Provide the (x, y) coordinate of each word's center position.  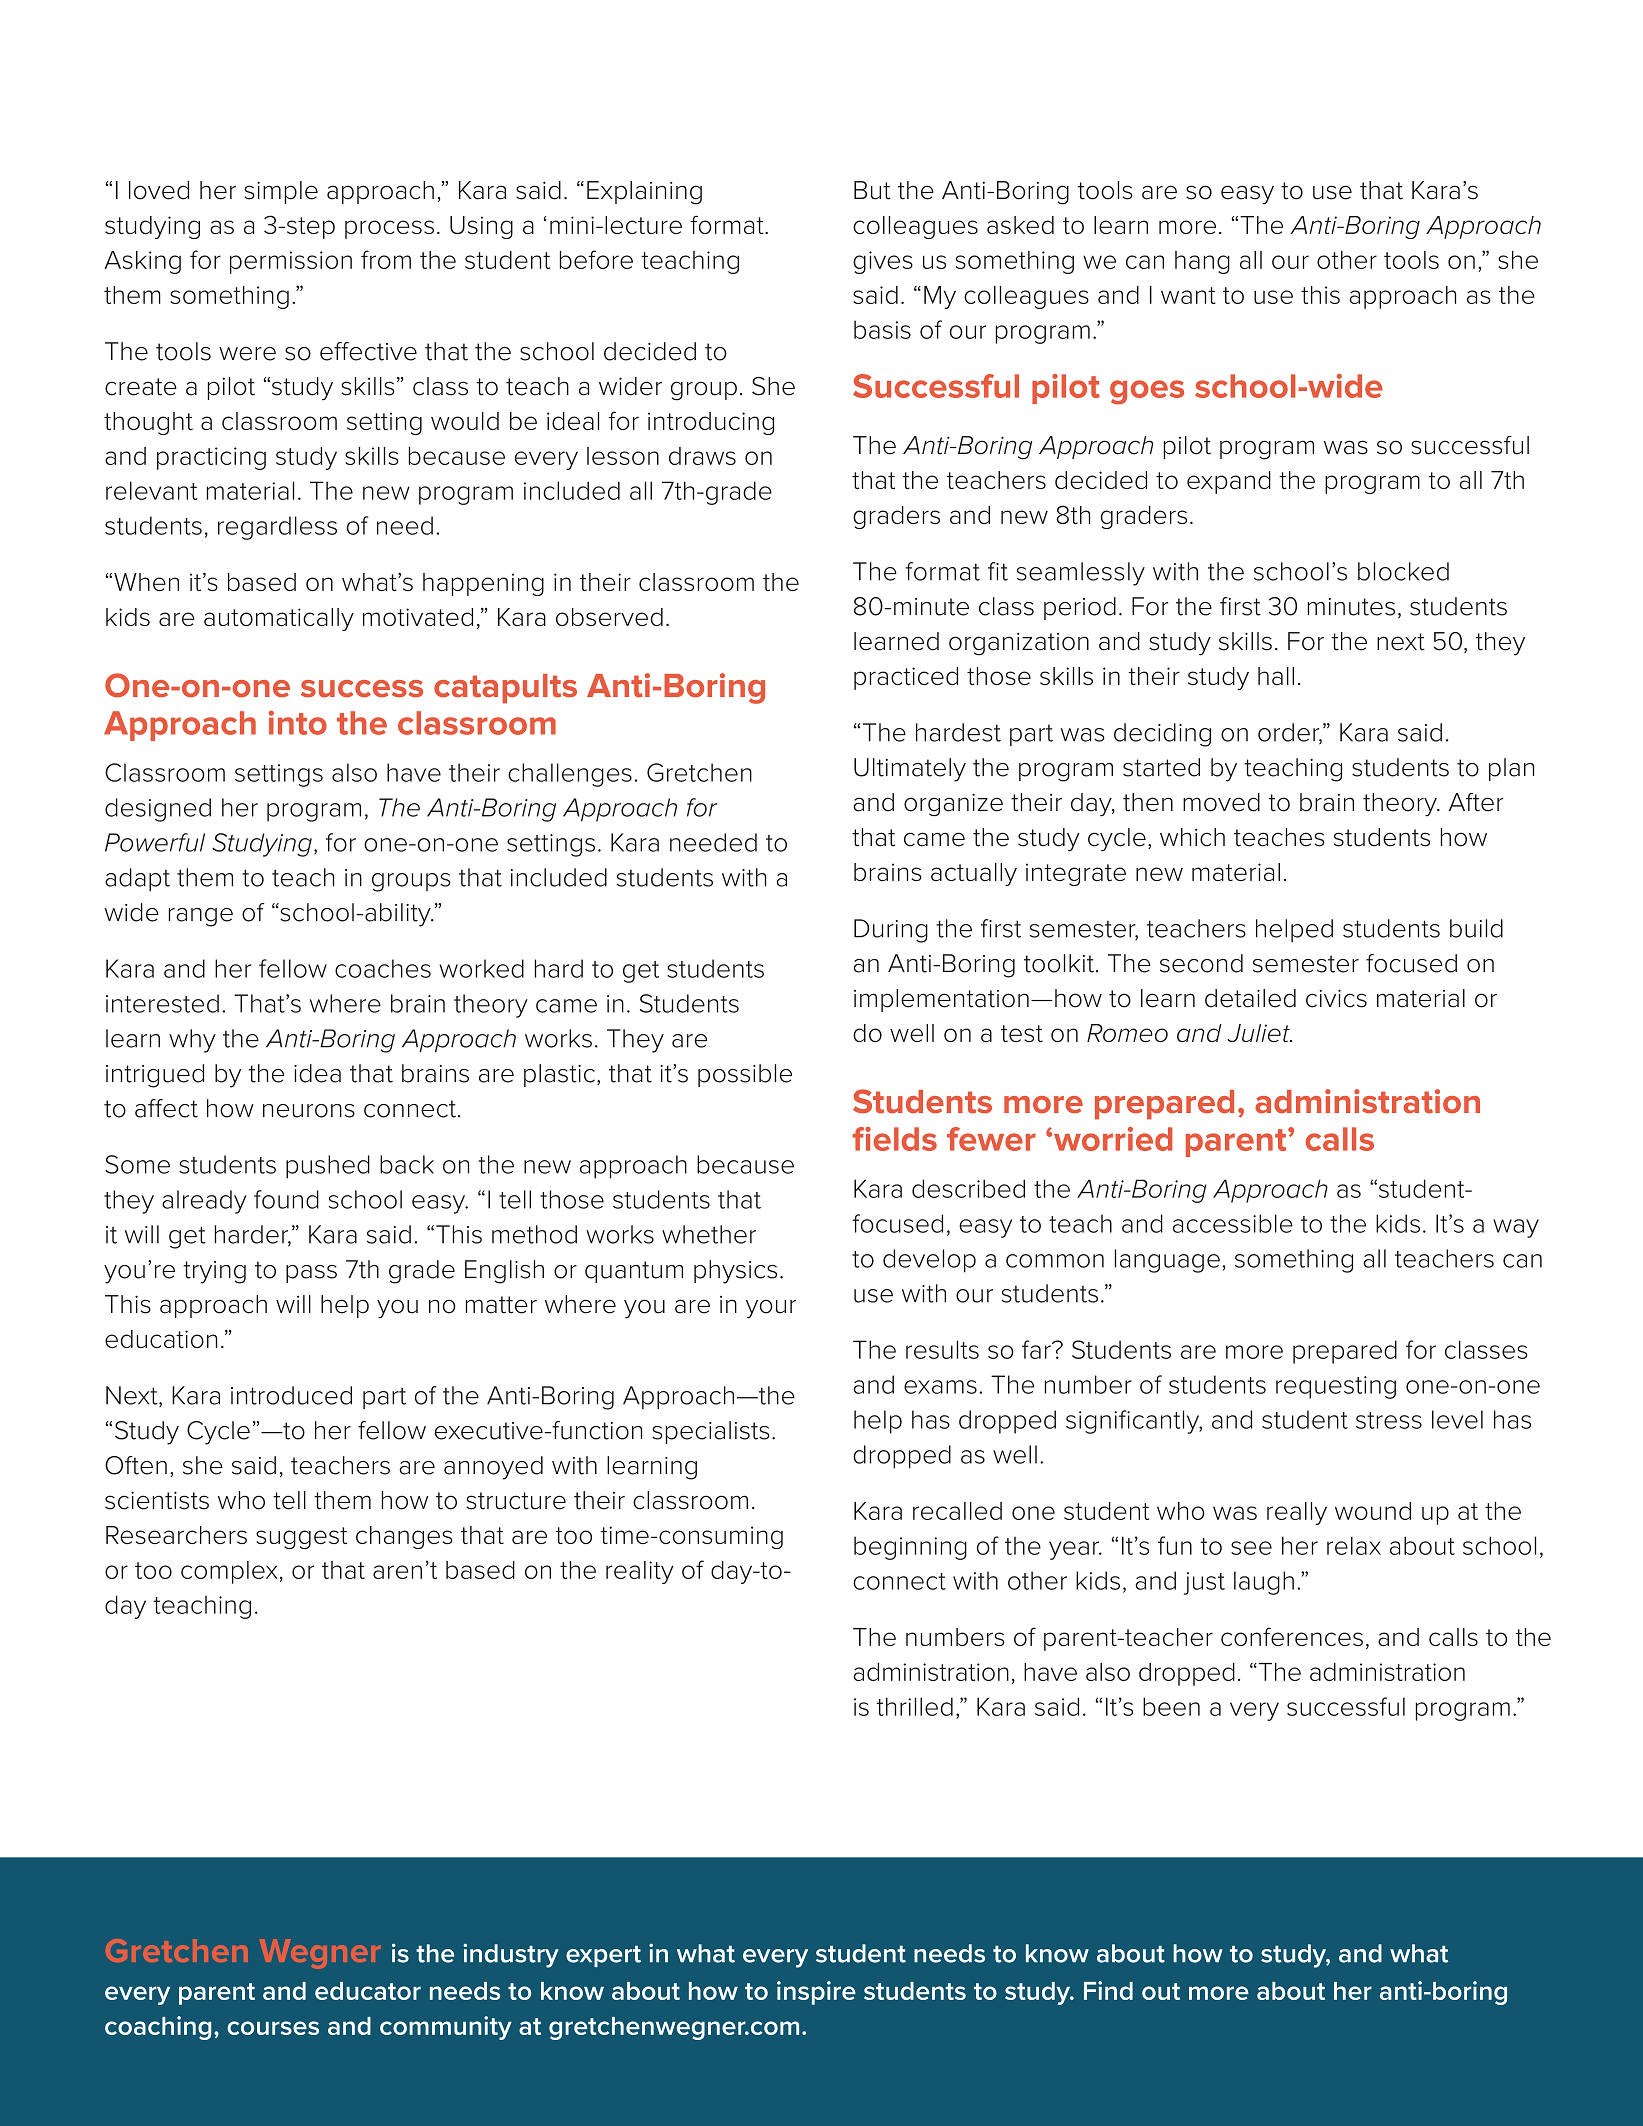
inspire (816, 1993)
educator (368, 1991)
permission (291, 262)
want (1188, 295)
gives (883, 262)
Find (1108, 1990)
